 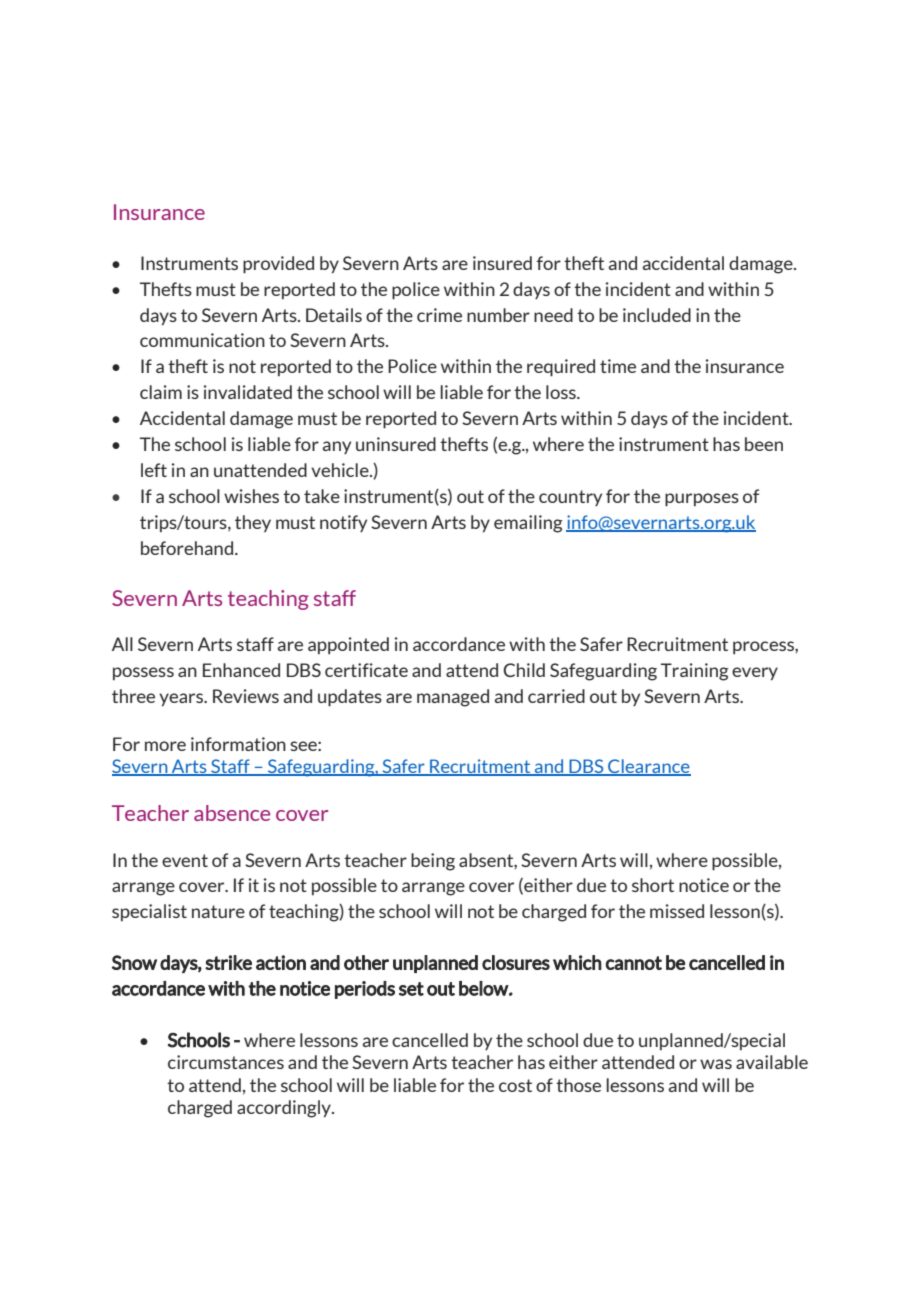 I want to click on purposes, so click(x=702, y=500).
